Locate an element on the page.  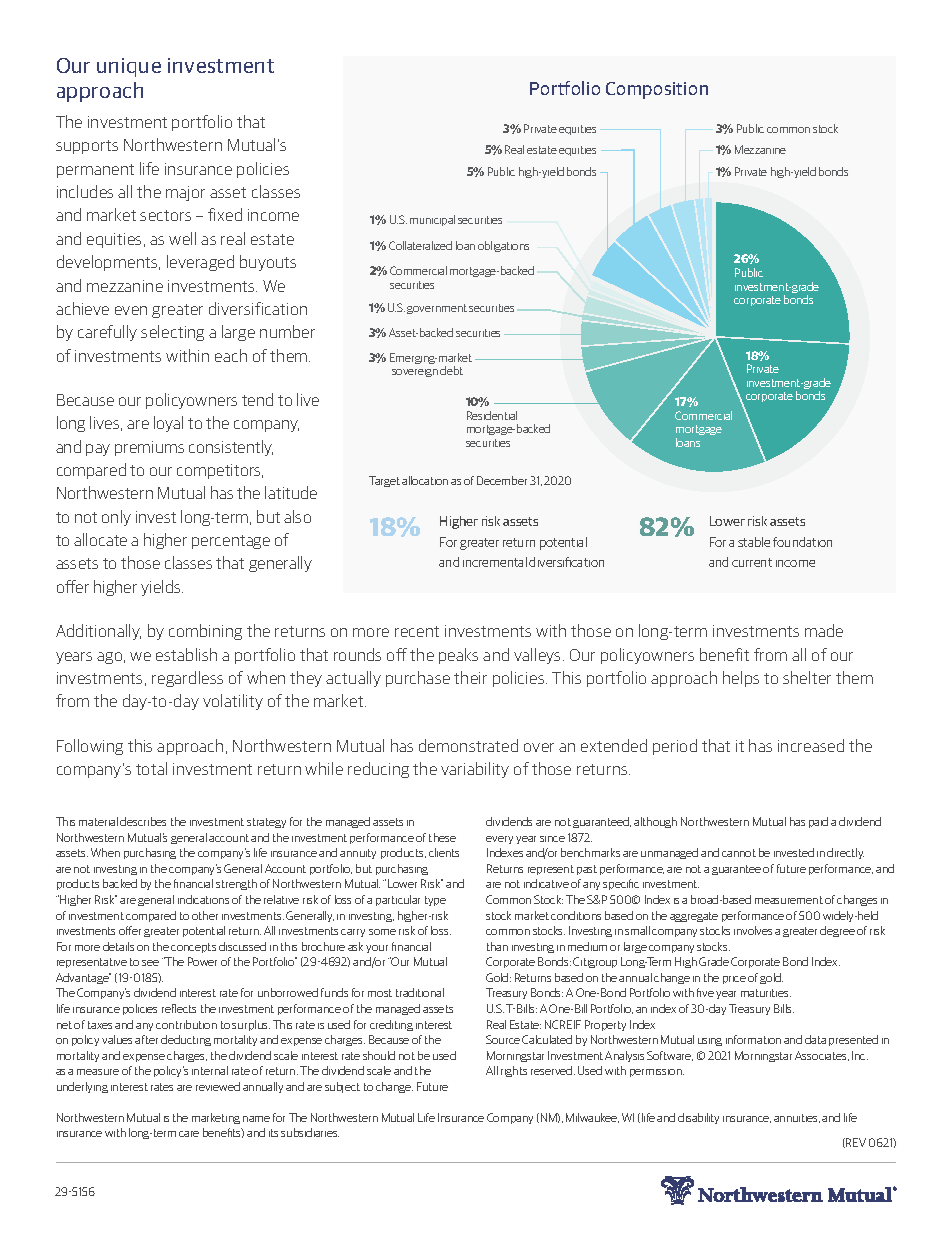
Composition is located at coordinates (657, 90).
